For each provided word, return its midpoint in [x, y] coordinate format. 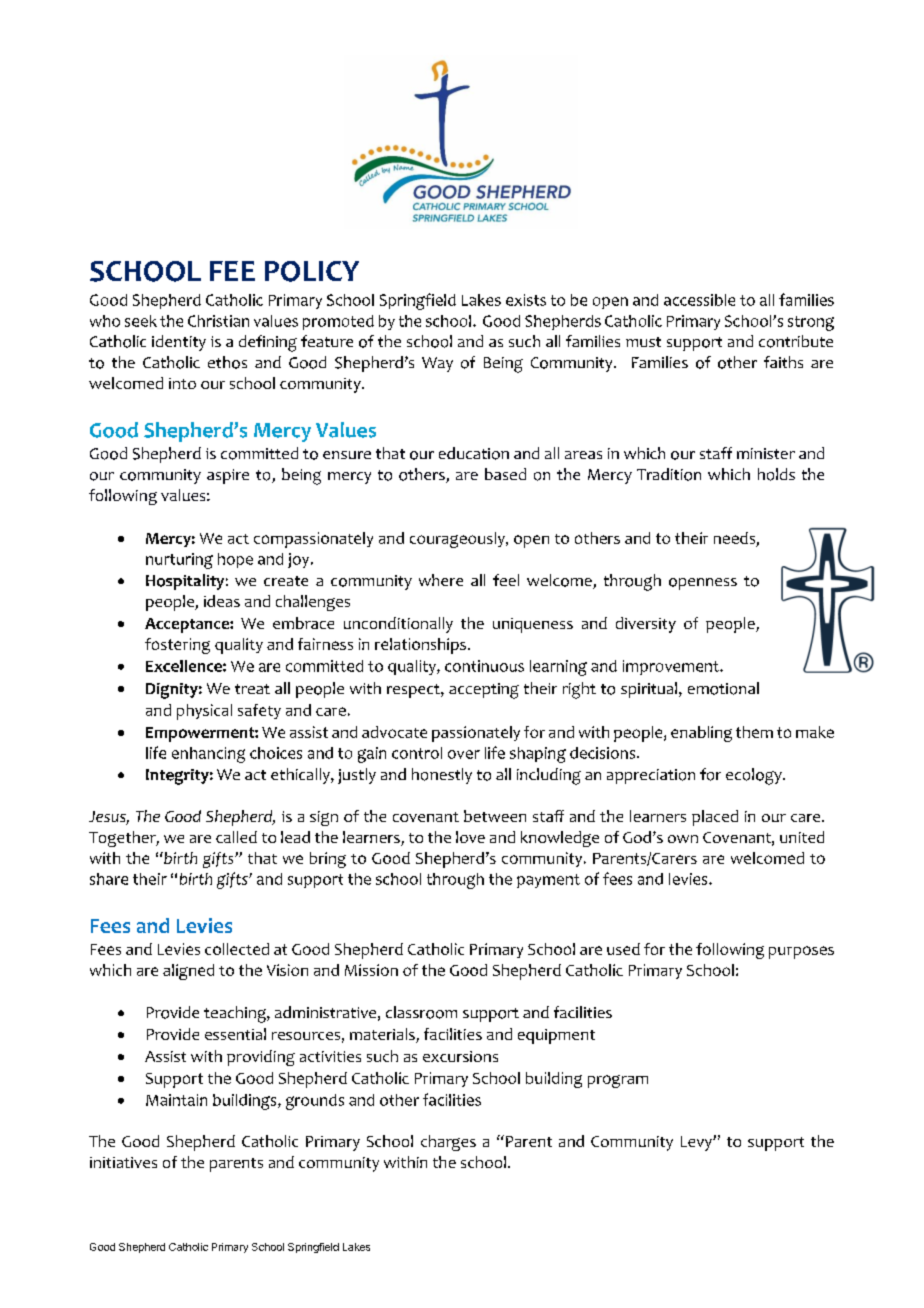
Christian [218, 321]
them [754, 732]
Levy [697, 1143]
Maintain [176, 1100]
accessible [699, 300]
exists [526, 300]
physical [204, 712]
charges [448, 1143]
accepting [484, 691]
